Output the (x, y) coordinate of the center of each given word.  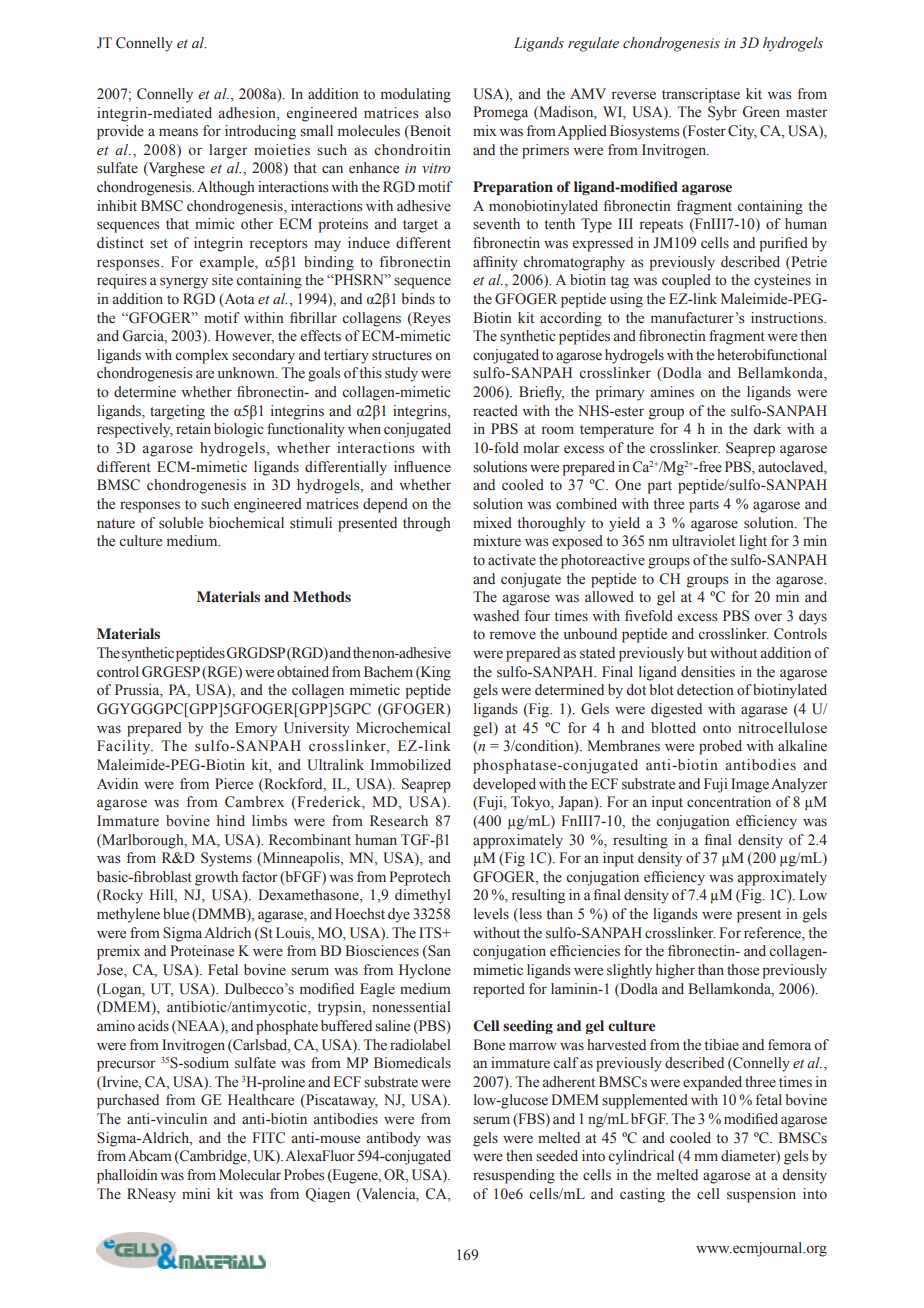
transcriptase (701, 95)
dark (767, 428)
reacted (495, 411)
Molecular (250, 1175)
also (438, 112)
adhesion (248, 113)
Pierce (234, 784)
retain (193, 429)
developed (504, 785)
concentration (729, 802)
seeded (557, 1156)
